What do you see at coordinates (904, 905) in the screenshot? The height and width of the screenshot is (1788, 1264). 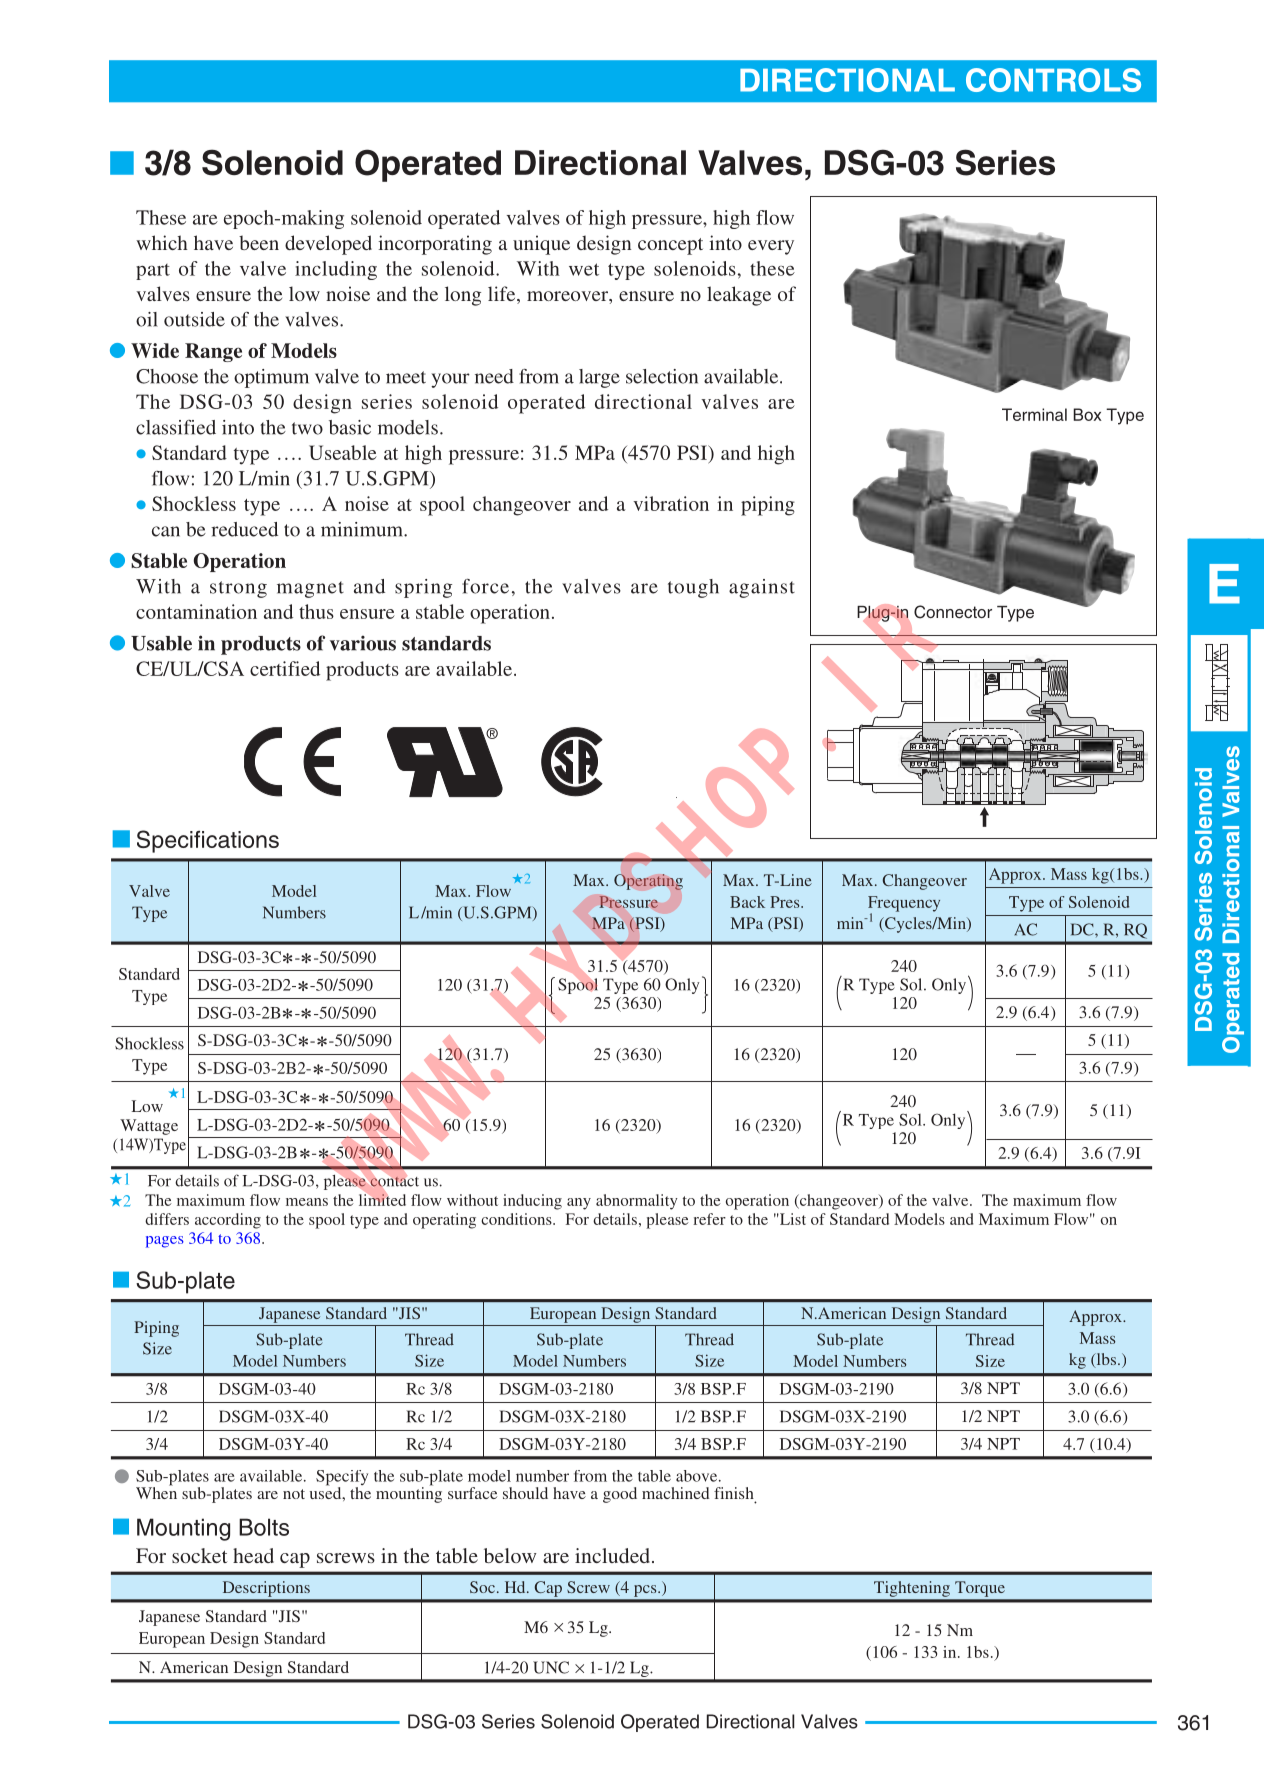 I see `Frequency` at bounding box center [904, 905].
